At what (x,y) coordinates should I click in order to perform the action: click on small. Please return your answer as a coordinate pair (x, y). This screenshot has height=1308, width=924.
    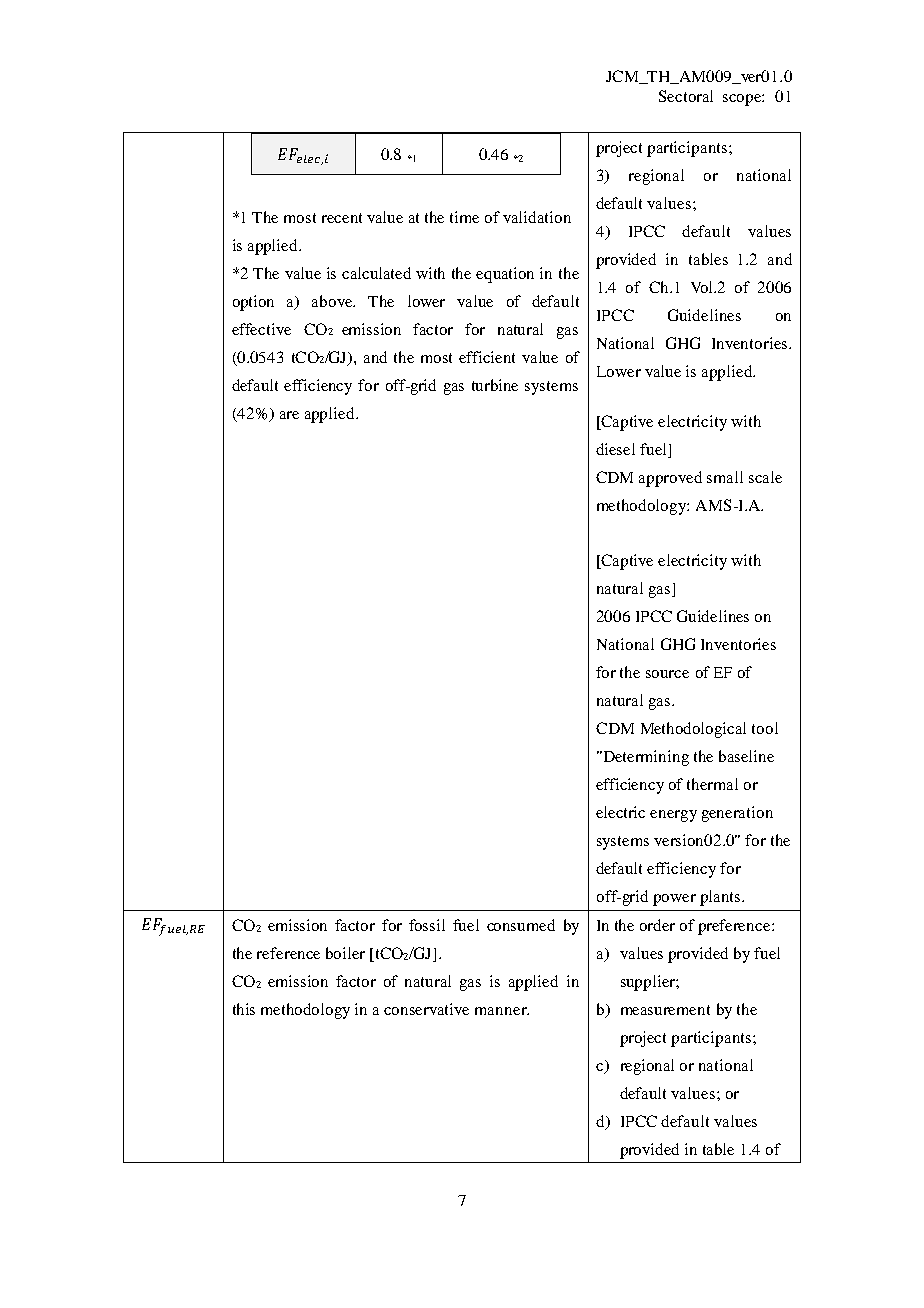
    Looking at the image, I should click on (725, 477).
